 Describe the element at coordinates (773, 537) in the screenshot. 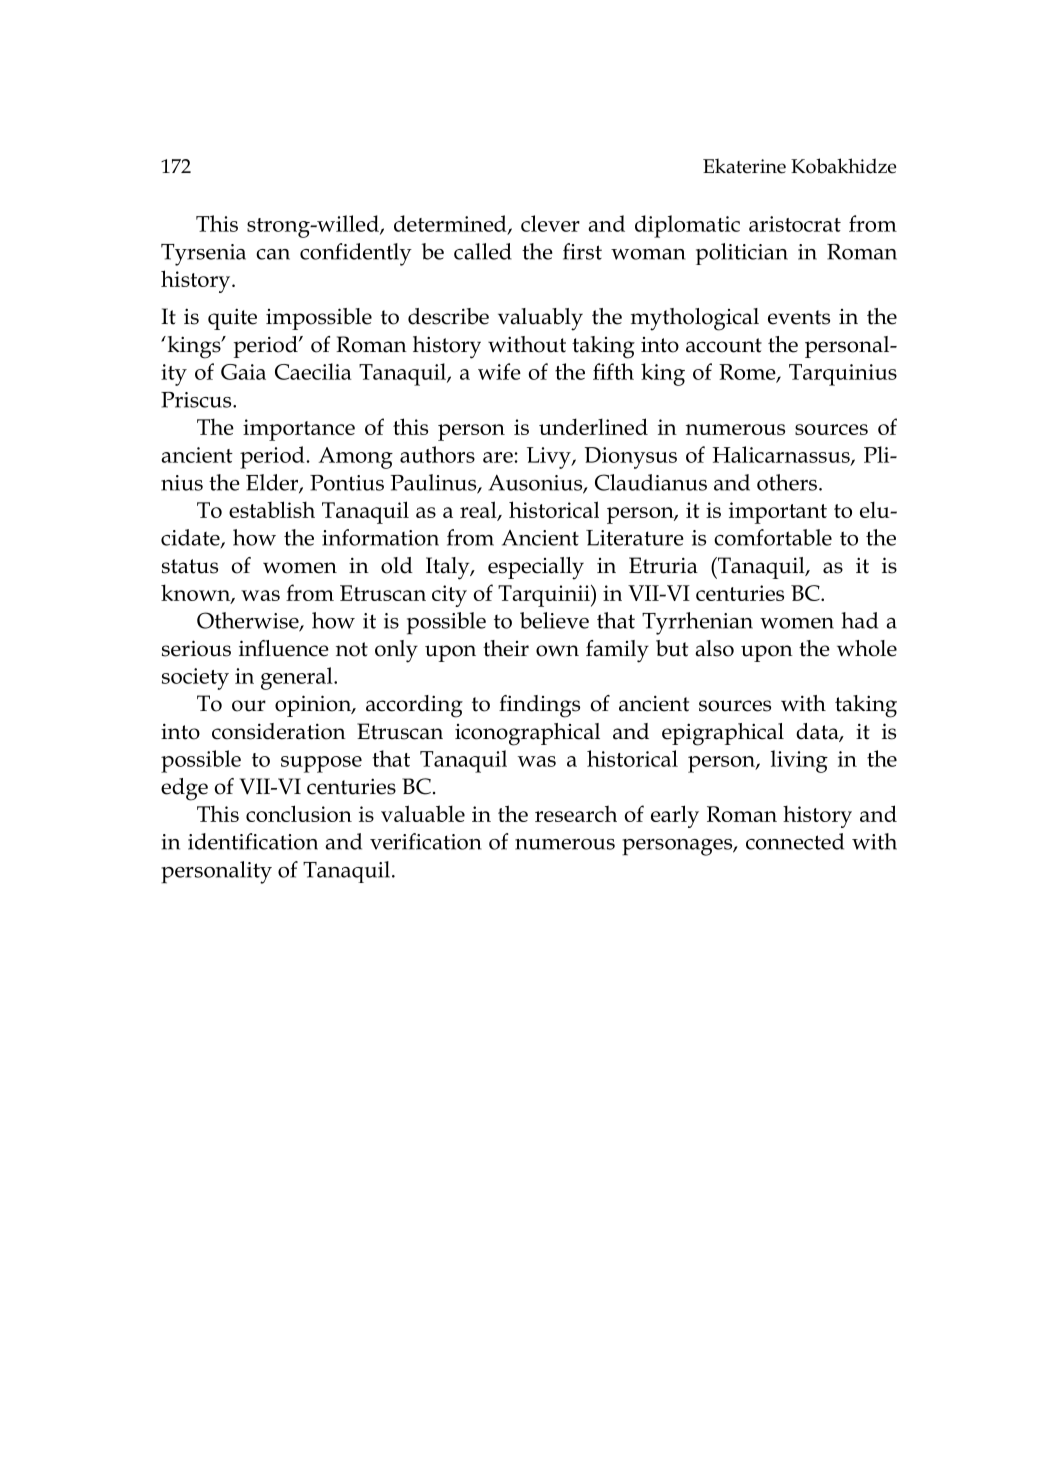

I see `comfortable` at that location.
